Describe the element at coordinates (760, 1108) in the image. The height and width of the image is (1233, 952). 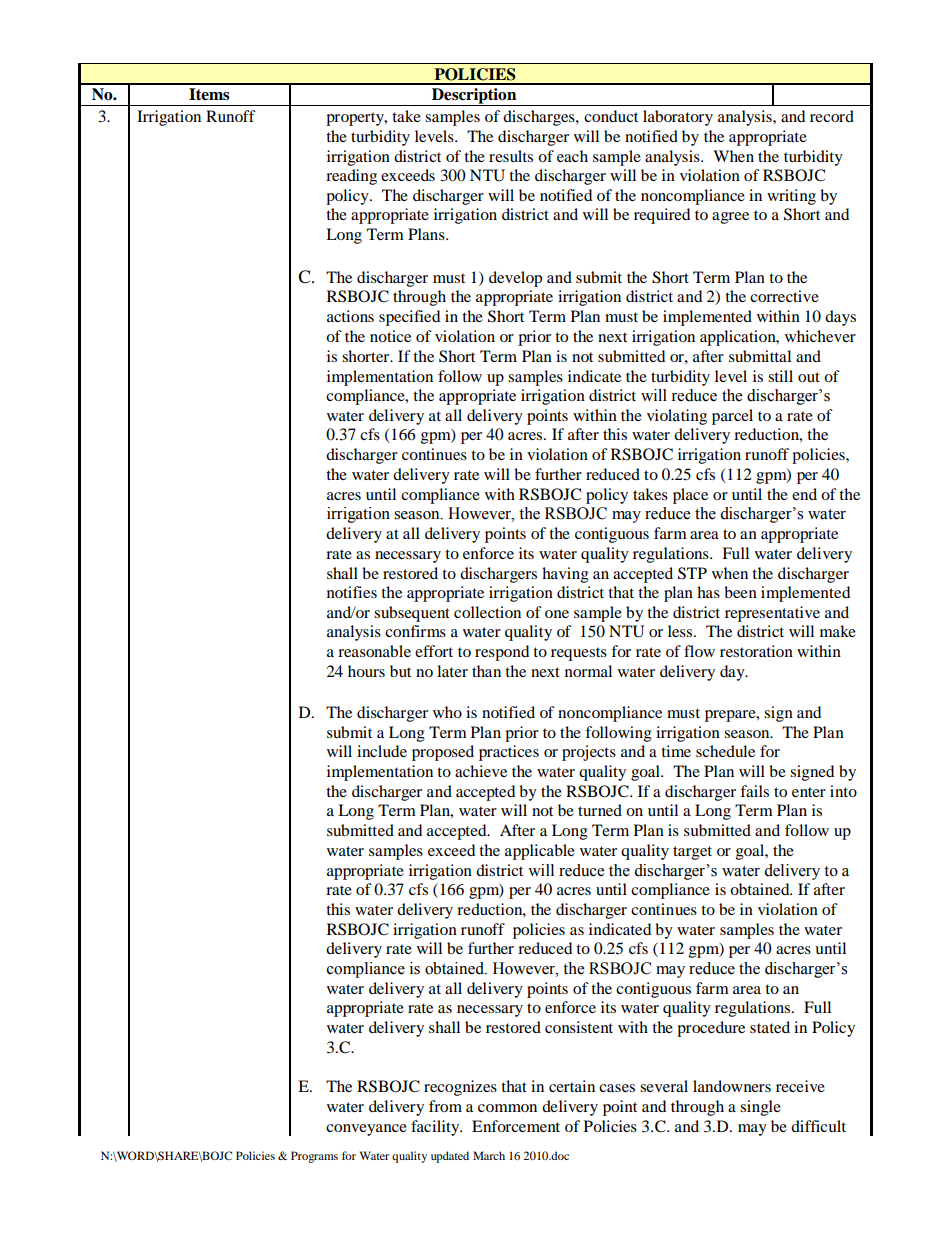
I see `single` at that location.
